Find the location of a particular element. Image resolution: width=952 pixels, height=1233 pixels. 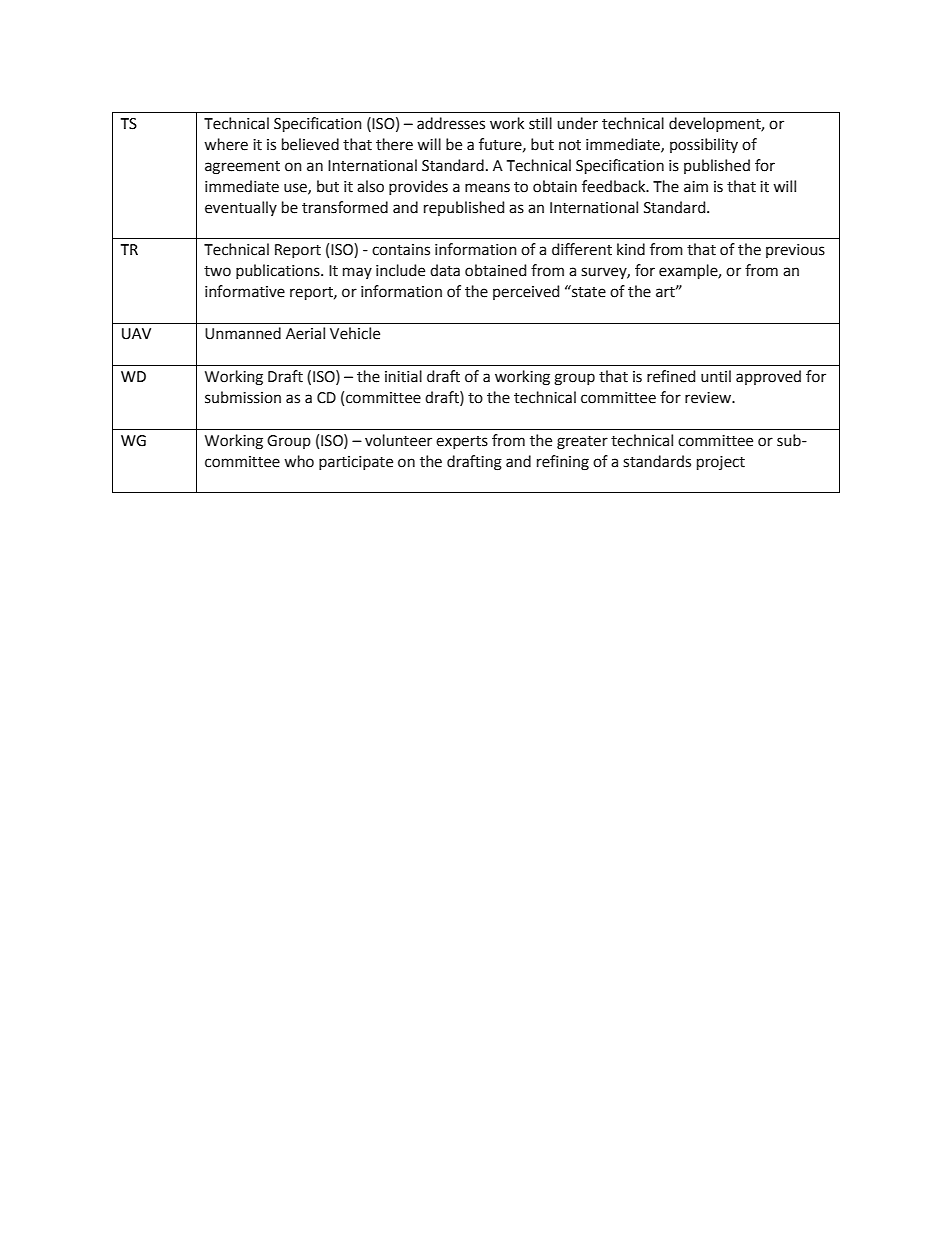

experts is located at coordinates (462, 442).
